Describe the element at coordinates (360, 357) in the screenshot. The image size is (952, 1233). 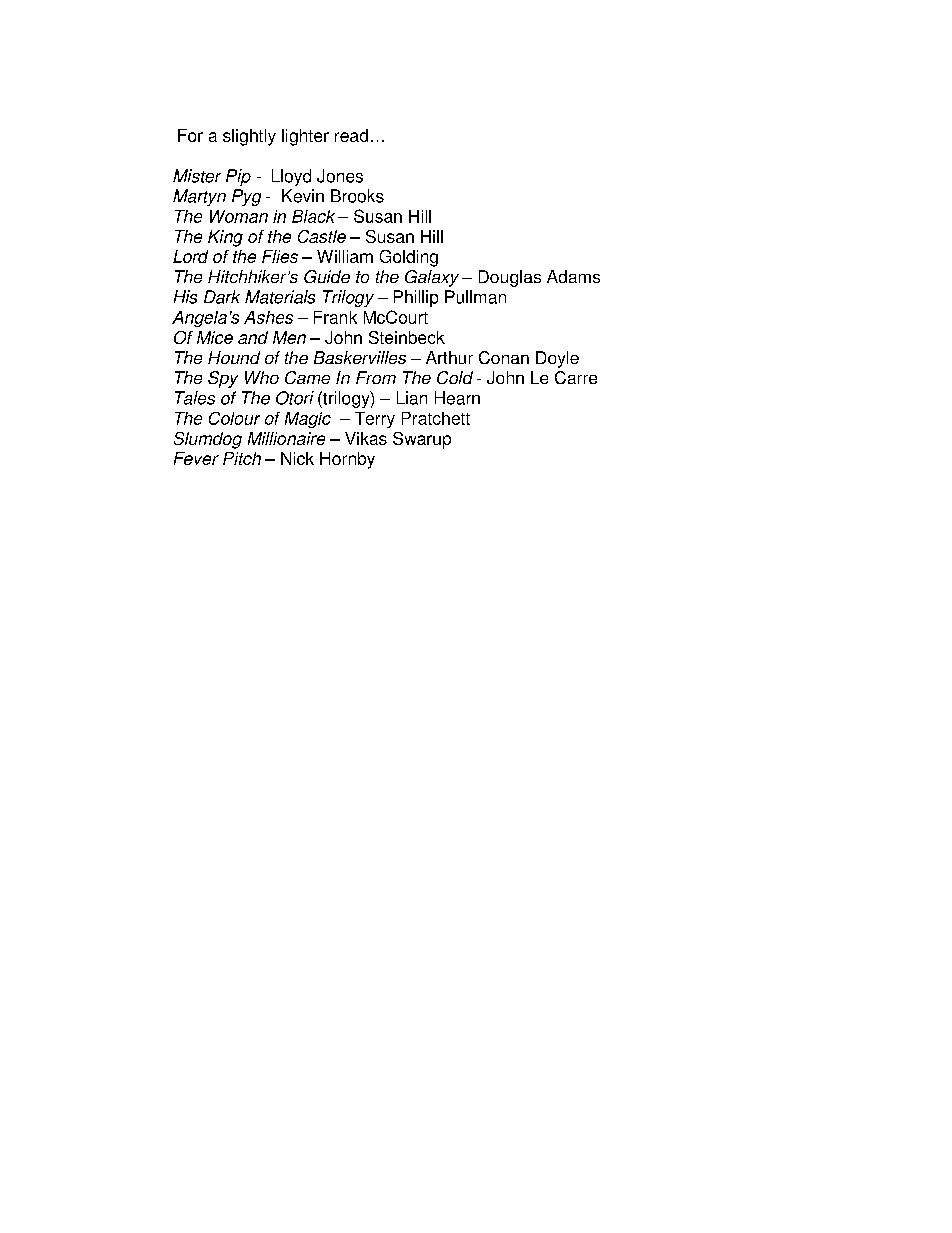
I see `Baskervilles` at that location.
